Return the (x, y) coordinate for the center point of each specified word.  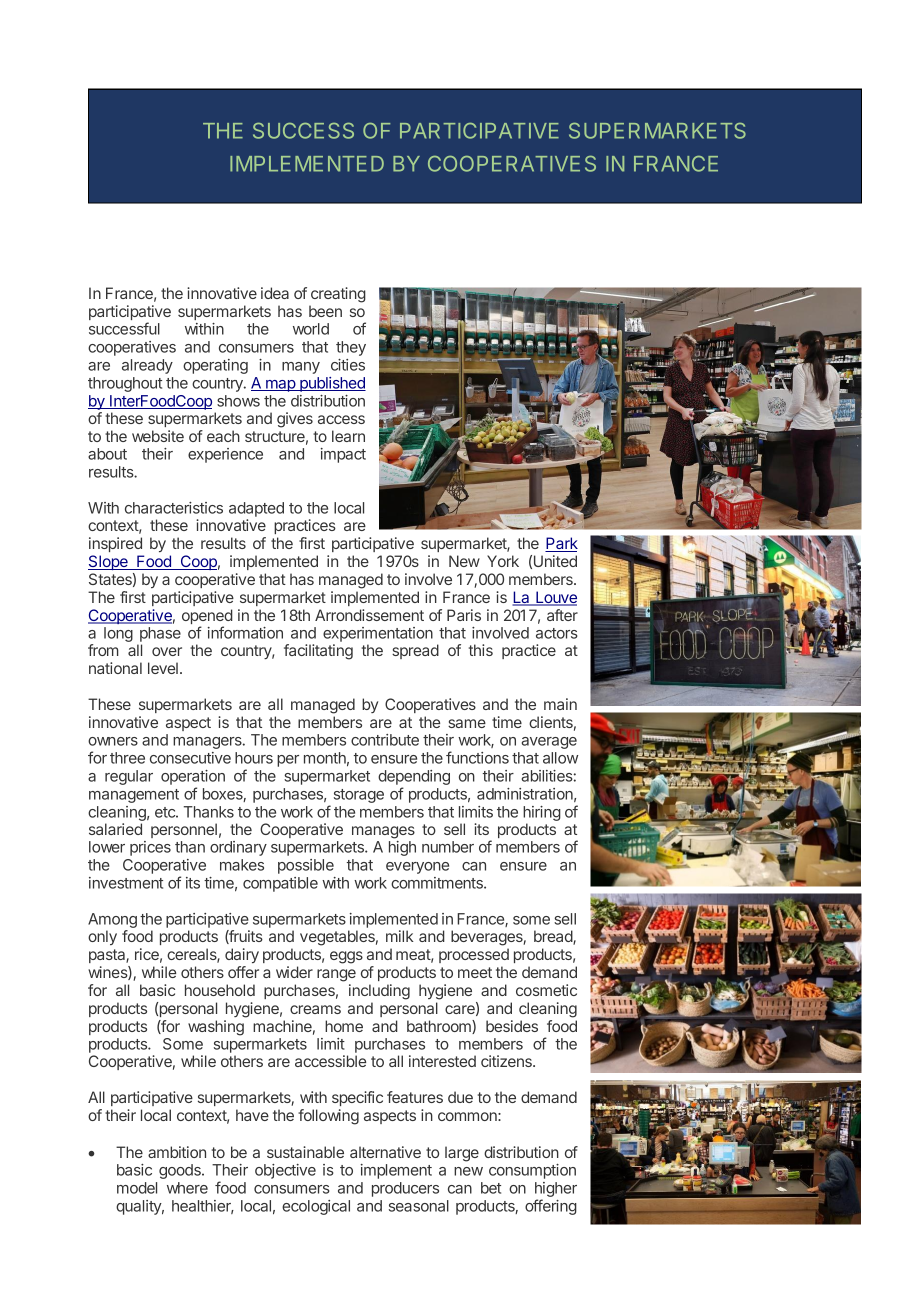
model (137, 1188)
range (336, 975)
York (503, 561)
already (147, 366)
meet (475, 972)
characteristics (174, 508)
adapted (256, 509)
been (325, 311)
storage (359, 796)
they (351, 348)
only (102, 937)
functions (477, 757)
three (127, 758)
